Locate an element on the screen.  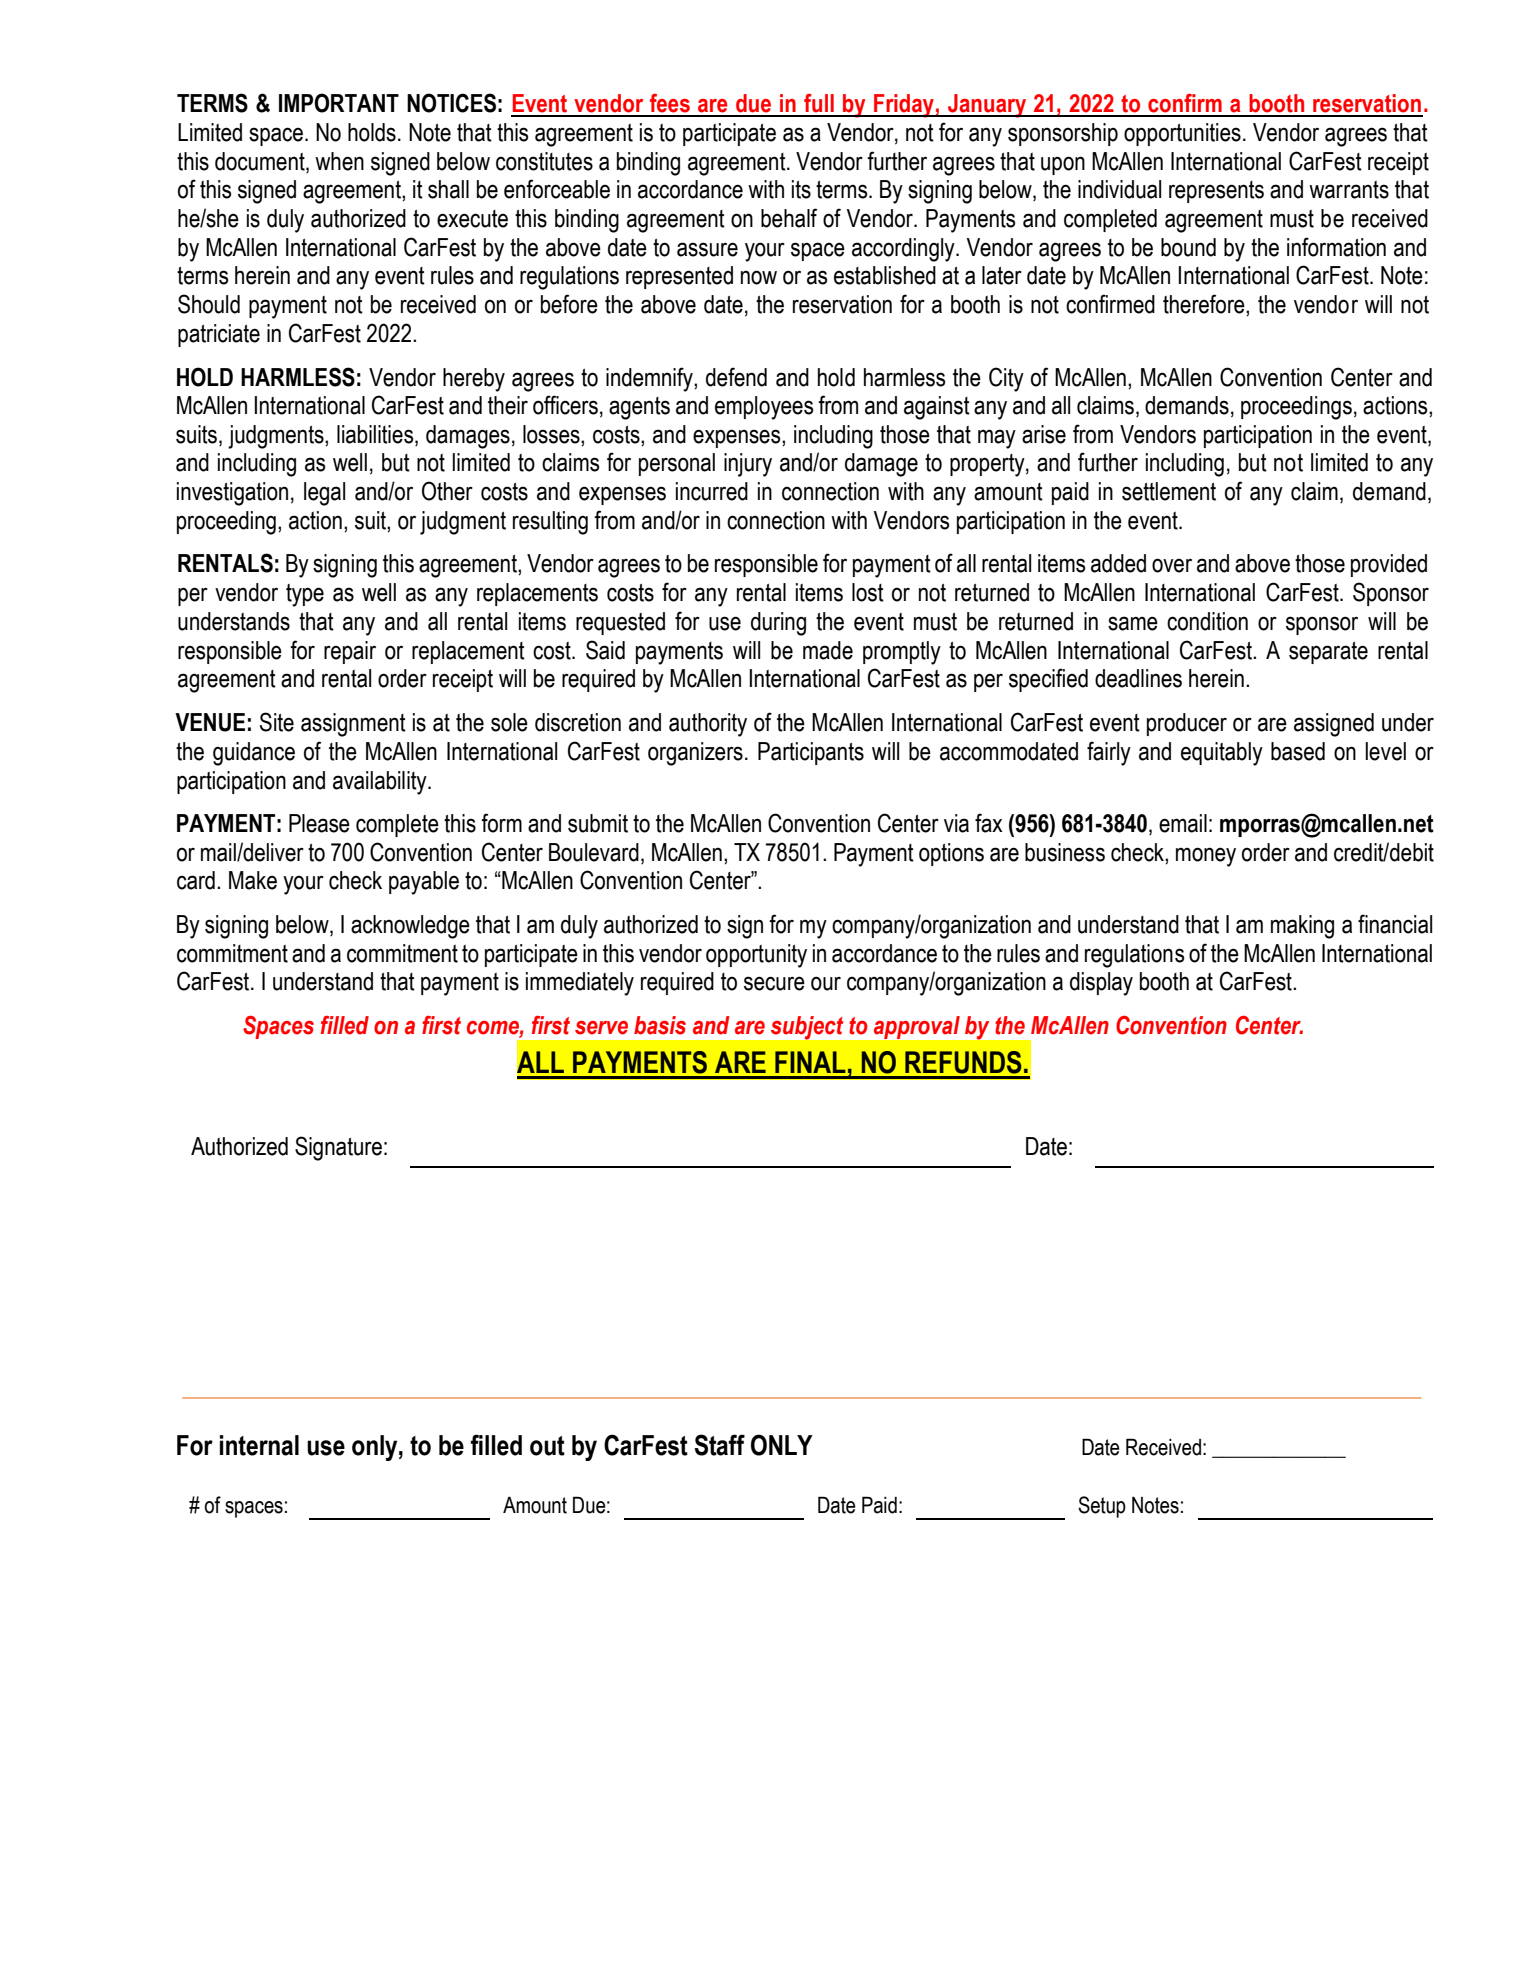
internal is located at coordinates (259, 1445).
